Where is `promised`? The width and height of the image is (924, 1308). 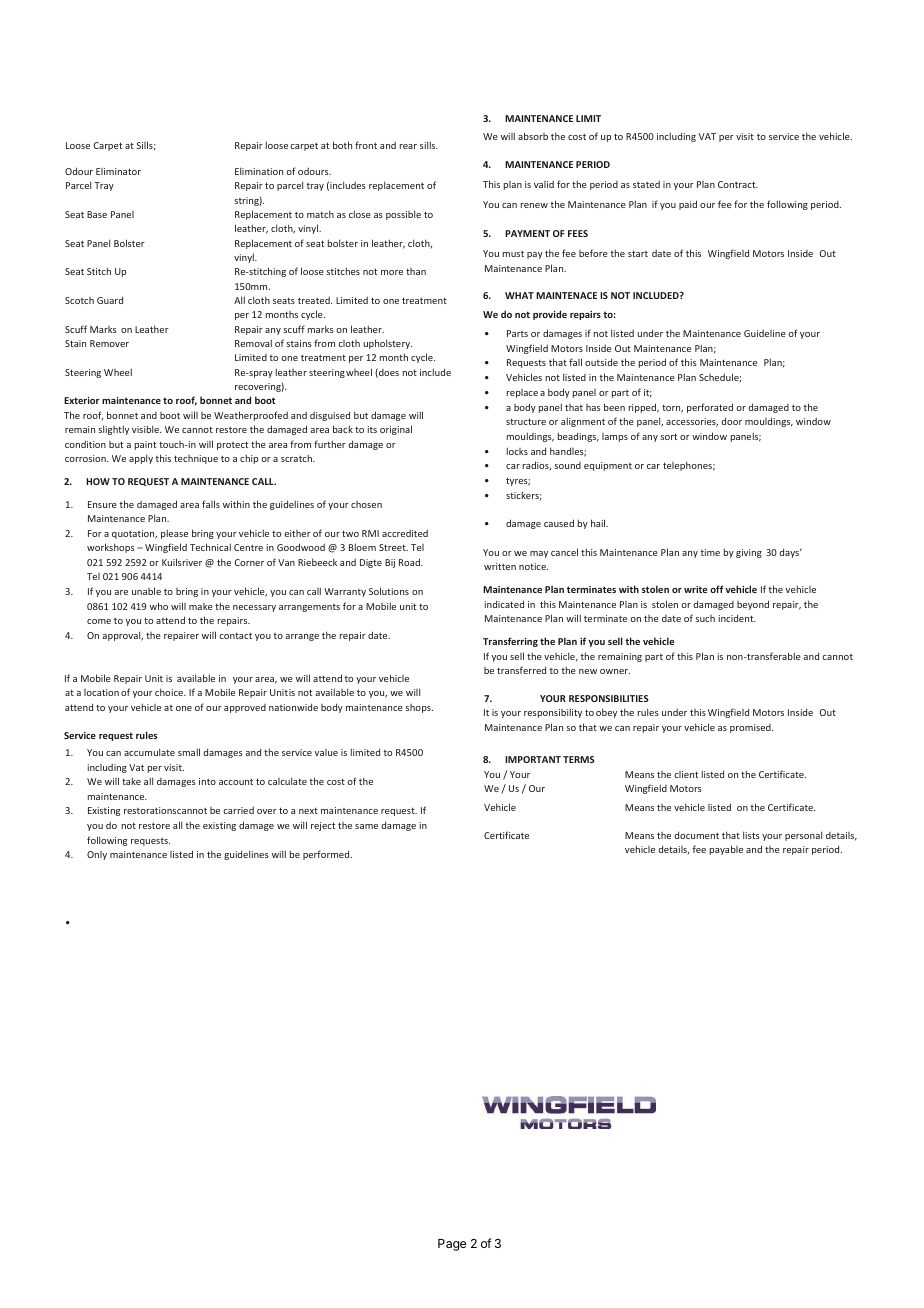
promised is located at coordinates (751, 728).
